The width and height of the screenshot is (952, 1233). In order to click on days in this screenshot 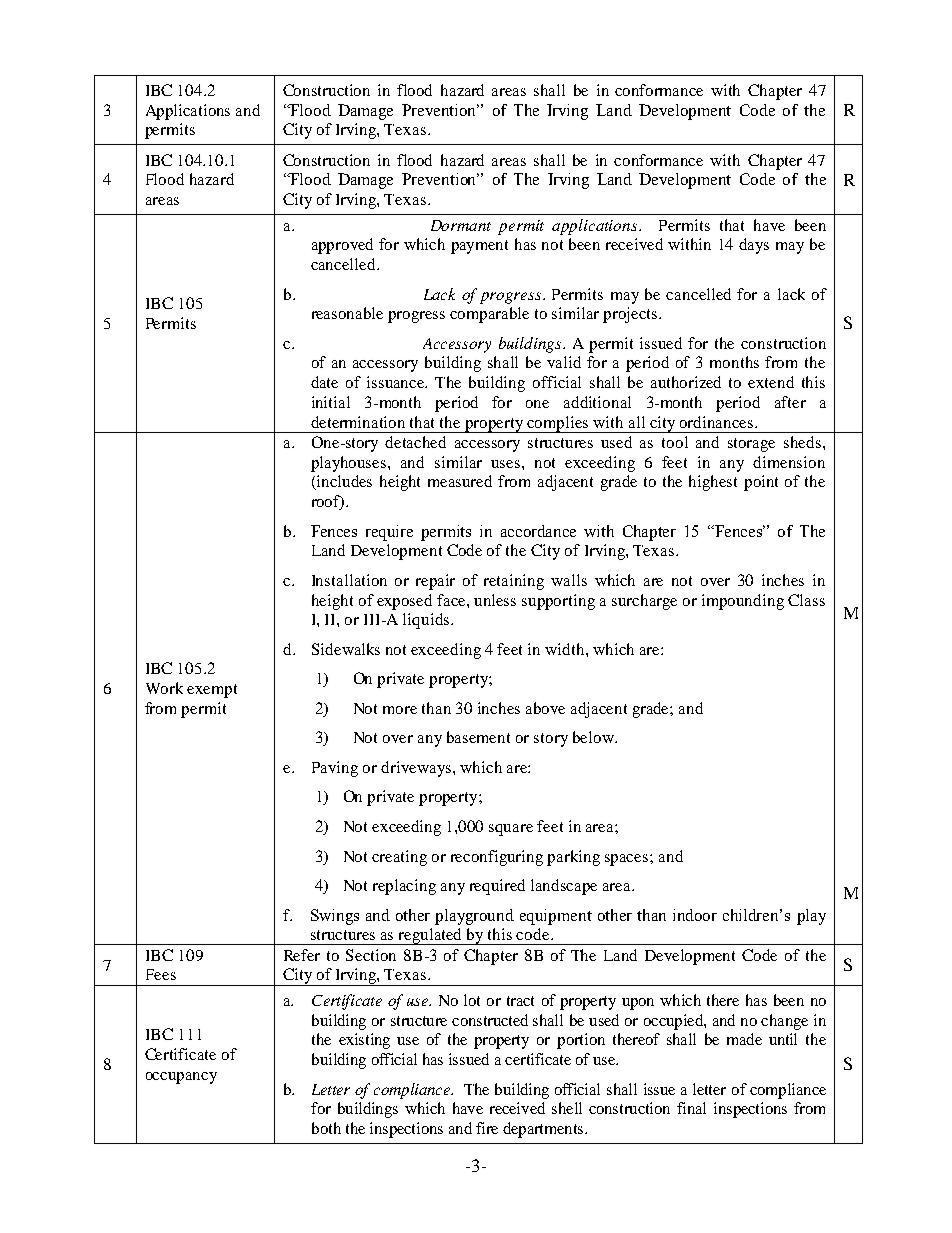, I will do `click(754, 246)`.
